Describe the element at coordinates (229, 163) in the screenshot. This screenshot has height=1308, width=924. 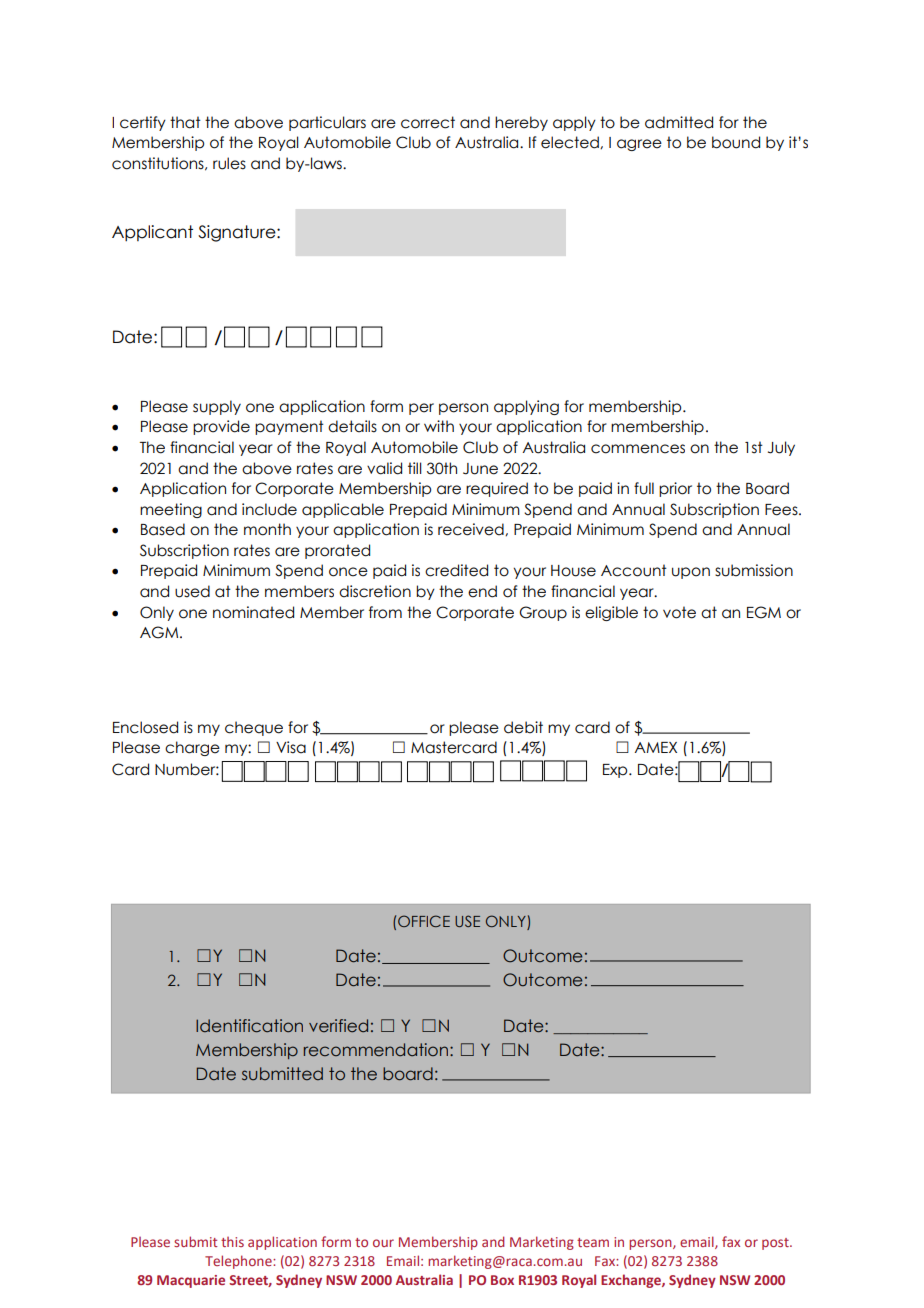
I see `rules` at that location.
